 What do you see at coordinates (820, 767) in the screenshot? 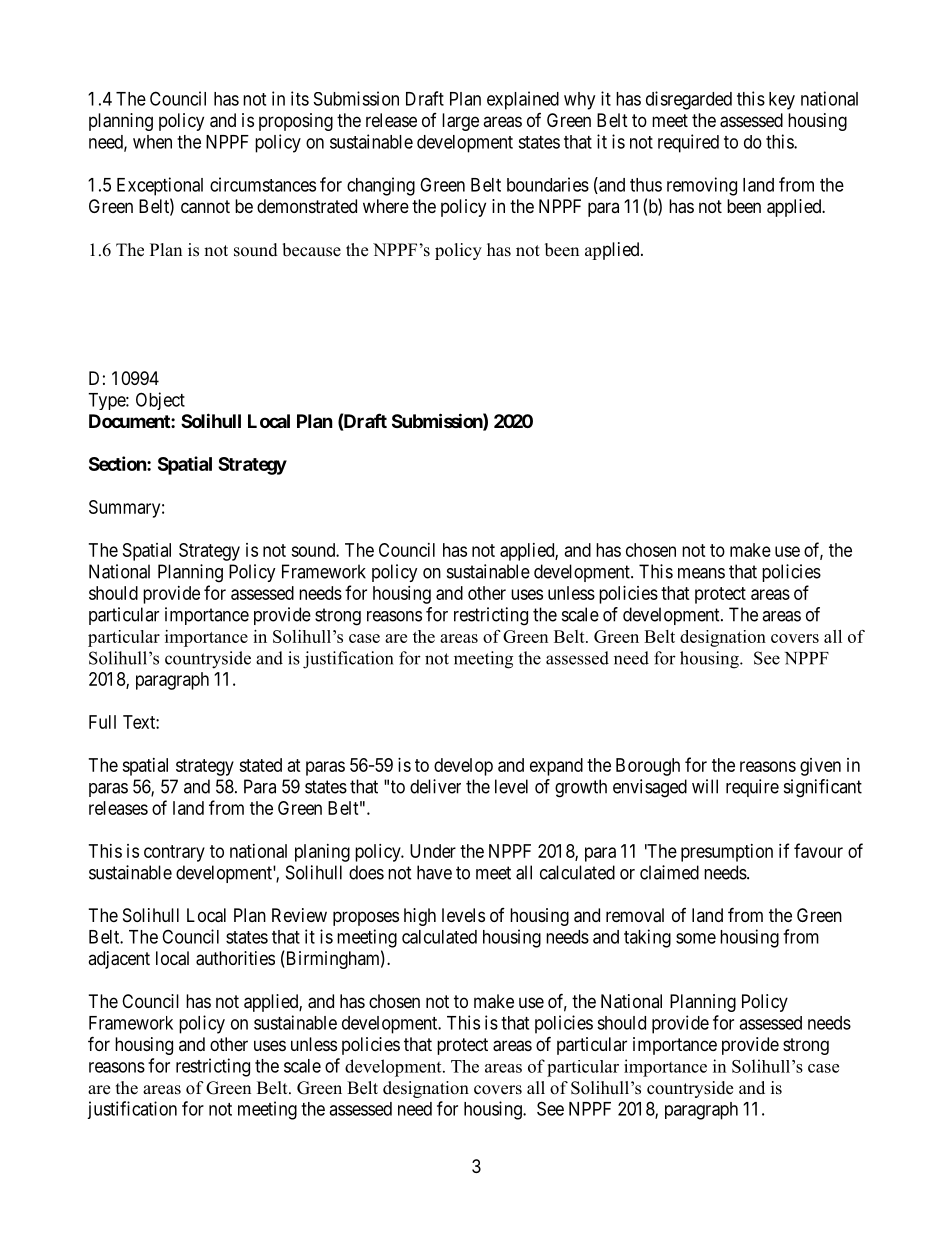
I see `given` at bounding box center [820, 767].
